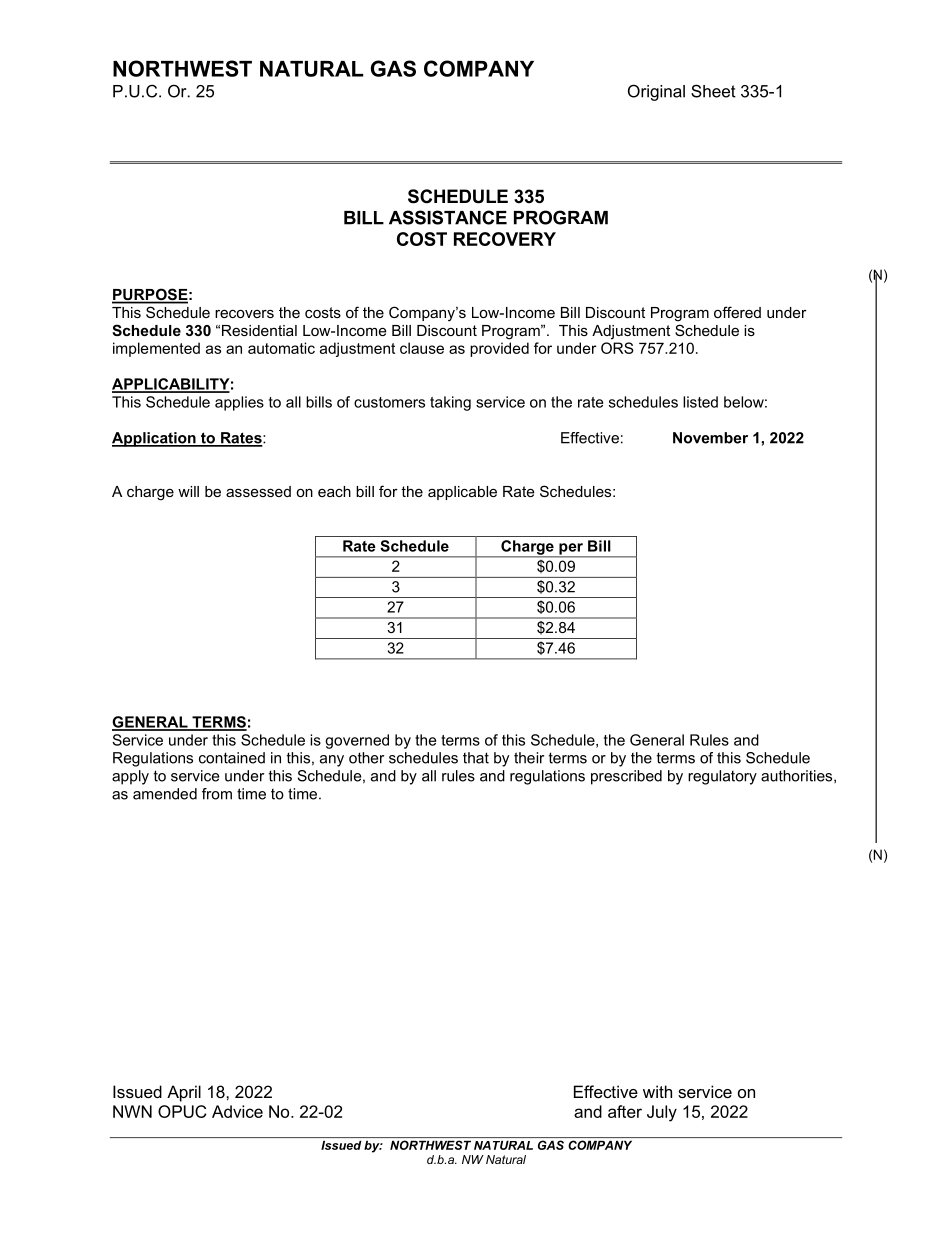  What do you see at coordinates (657, 1091) in the document?
I see `with` at bounding box center [657, 1091].
